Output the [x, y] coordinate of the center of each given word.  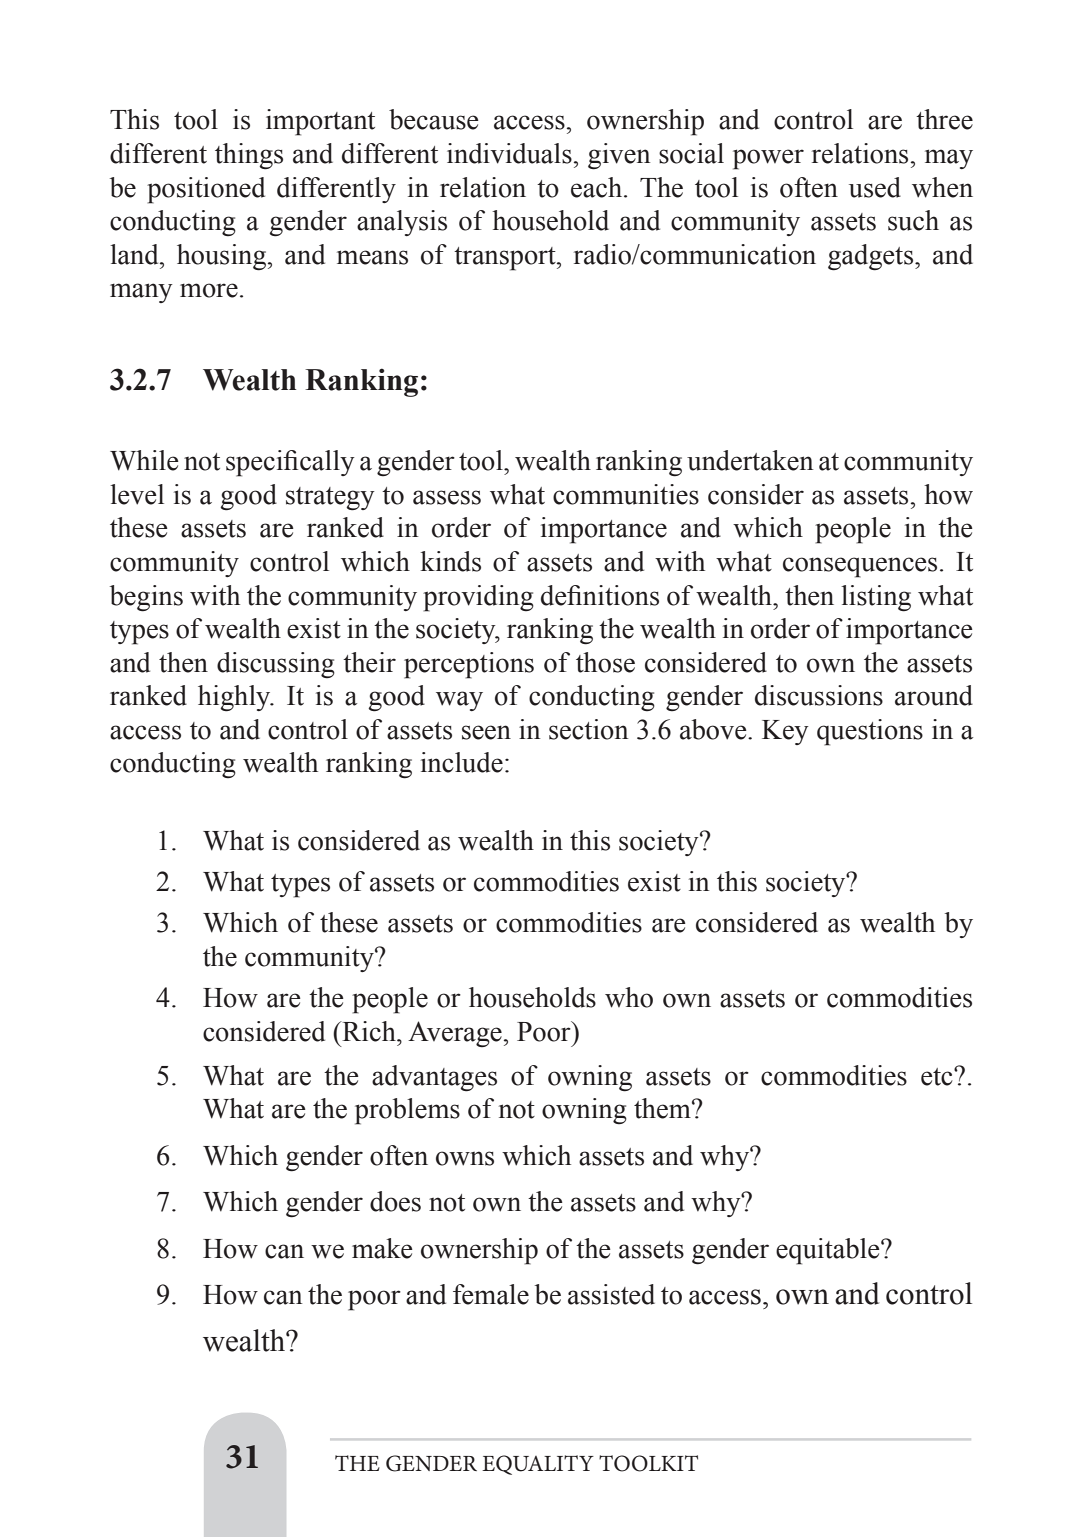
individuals [509, 153]
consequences [860, 567]
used [875, 187]
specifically [290, 463]
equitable [829, 1251]
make [382, 1248]
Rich [369, 1031]
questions [870, 732]
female [491, 1294]
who [629, 997]
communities [626, 494]
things [249, 156]
